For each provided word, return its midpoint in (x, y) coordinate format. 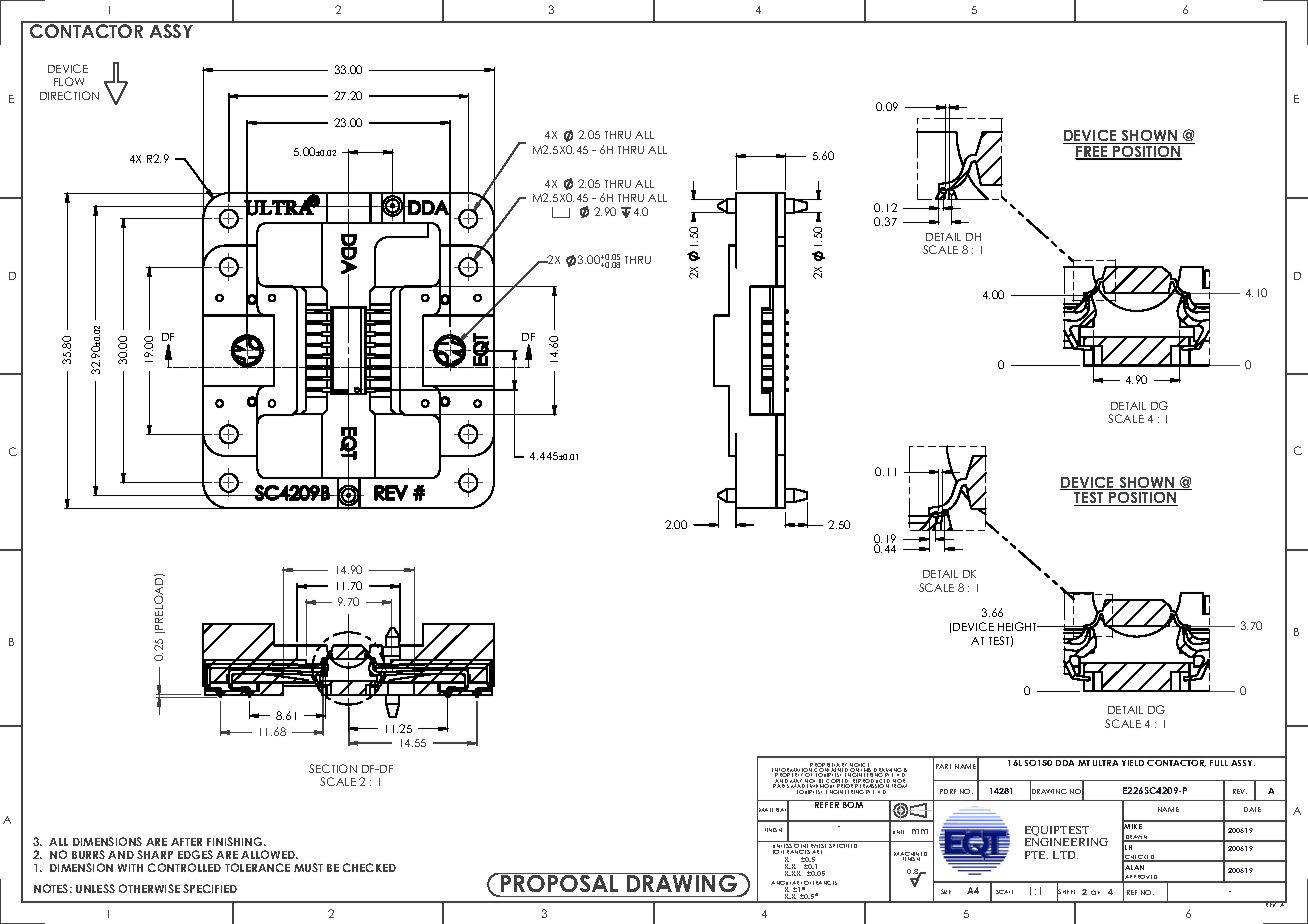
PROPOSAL (560, 884)
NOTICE (860, 766)
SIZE (946, 891)
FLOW (69, 81)
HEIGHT (1019, 626)
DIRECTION (69, 95)
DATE (1252, 809)
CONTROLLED (184, 867)
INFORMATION (792, 770)
